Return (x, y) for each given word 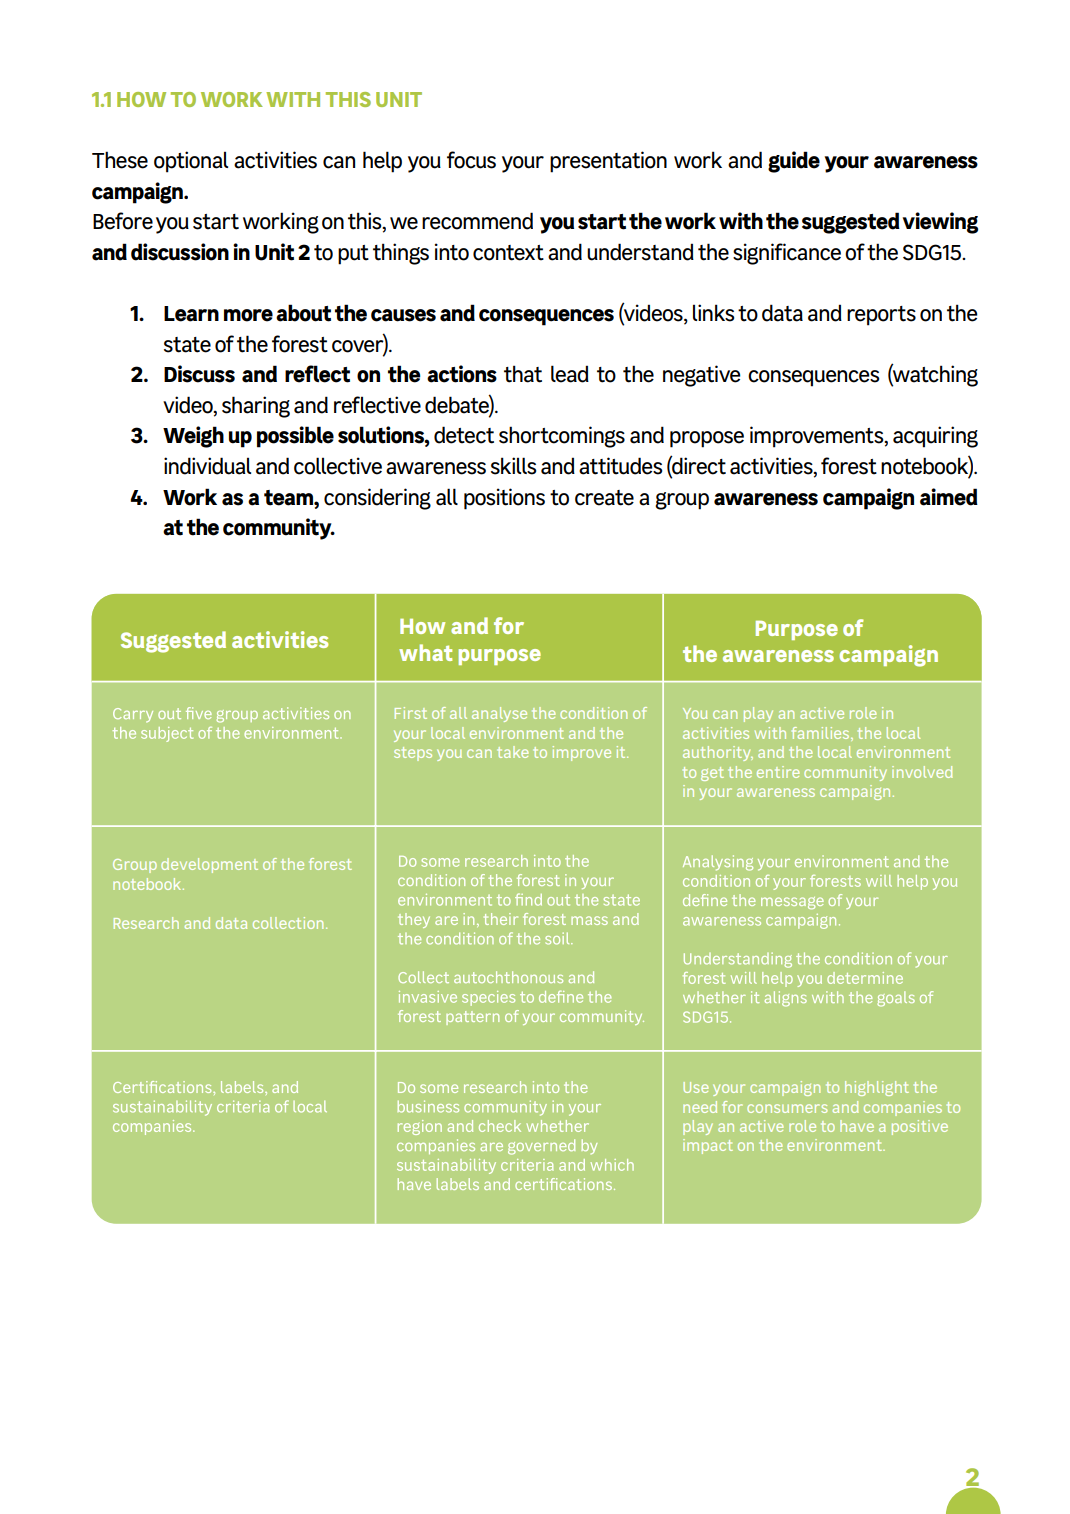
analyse (499, 714)
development (209, 865)
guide (794, 162)
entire (778, 772)
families (822, 734)
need (700, 1107)
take (512, 752)
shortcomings (562, 437)
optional (191, 162)
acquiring (935, 437)
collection (288, 923)
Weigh (193, 437)
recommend (477, 221)
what (425, 652)
